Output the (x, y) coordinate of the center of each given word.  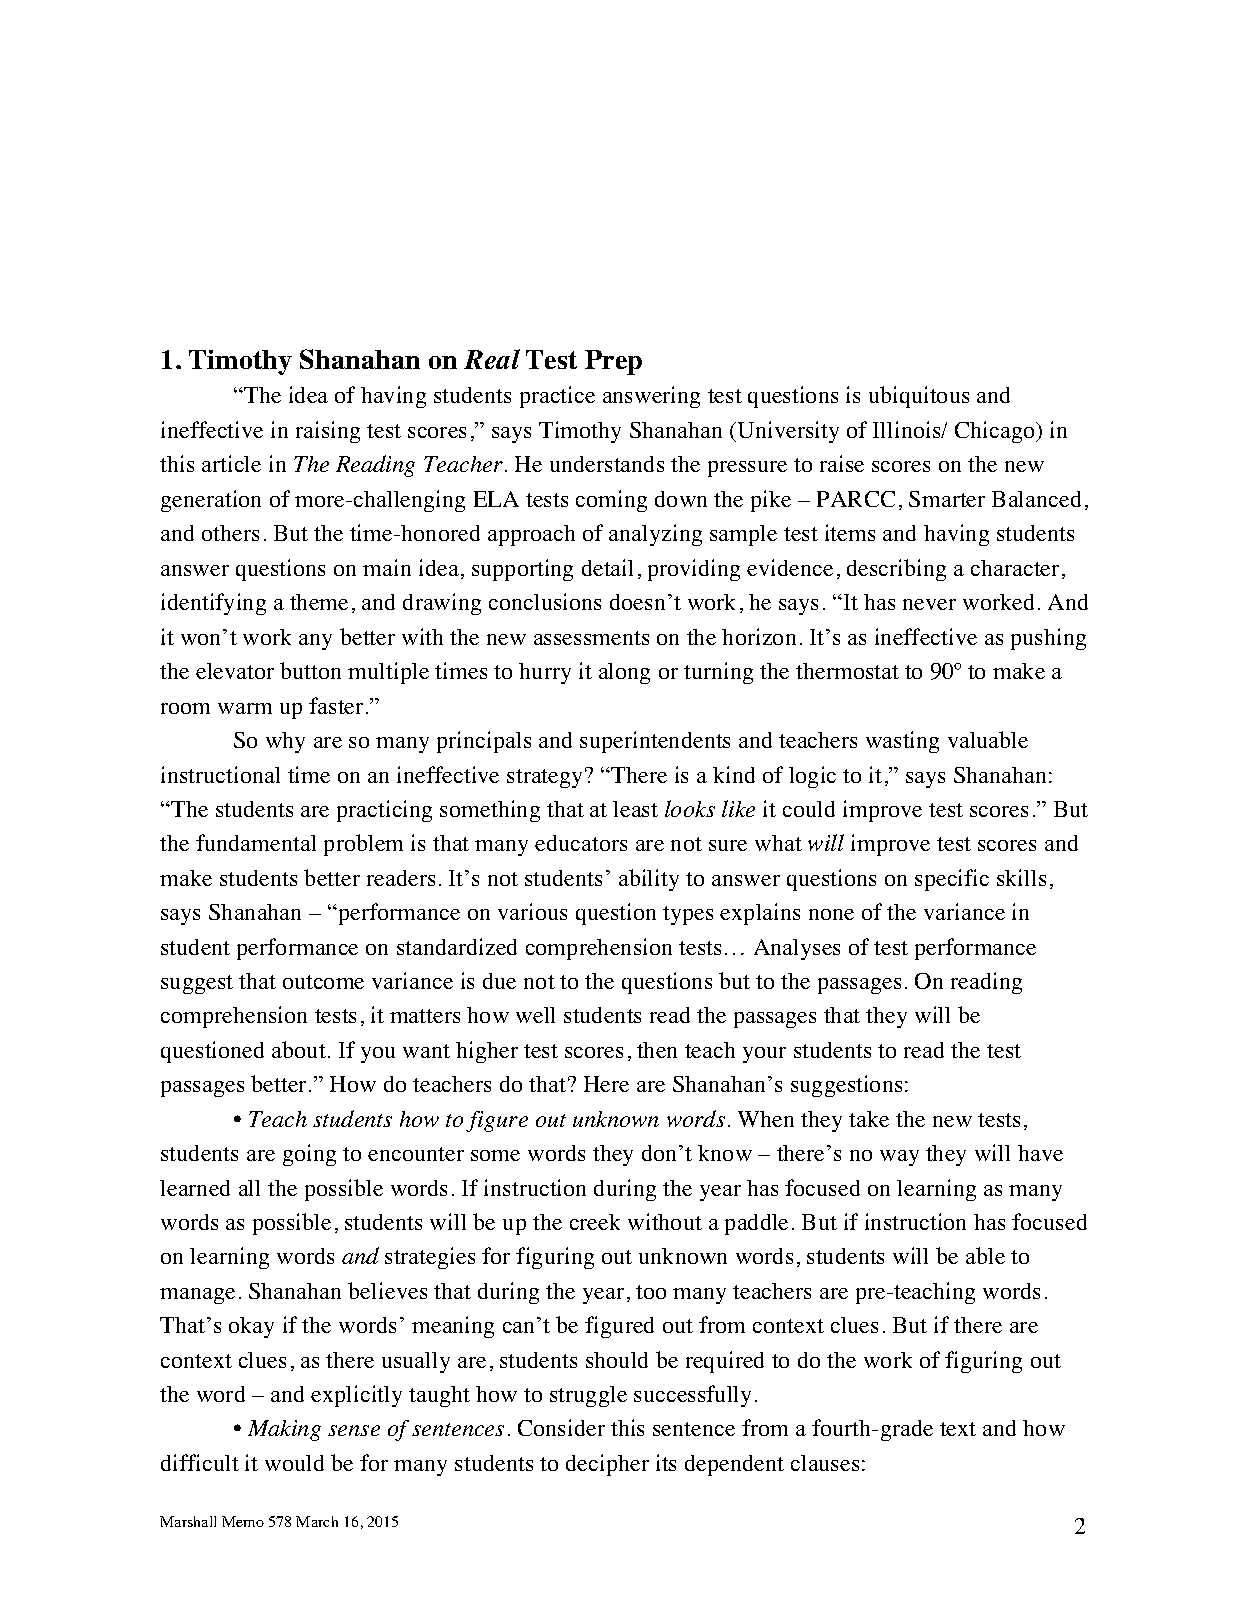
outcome (323, 982)
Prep (613, 362)
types (688, 915)
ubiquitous (919, 397)
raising (328, 432)
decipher (607, 1465)
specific (952, 880)
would (294, 1463)
